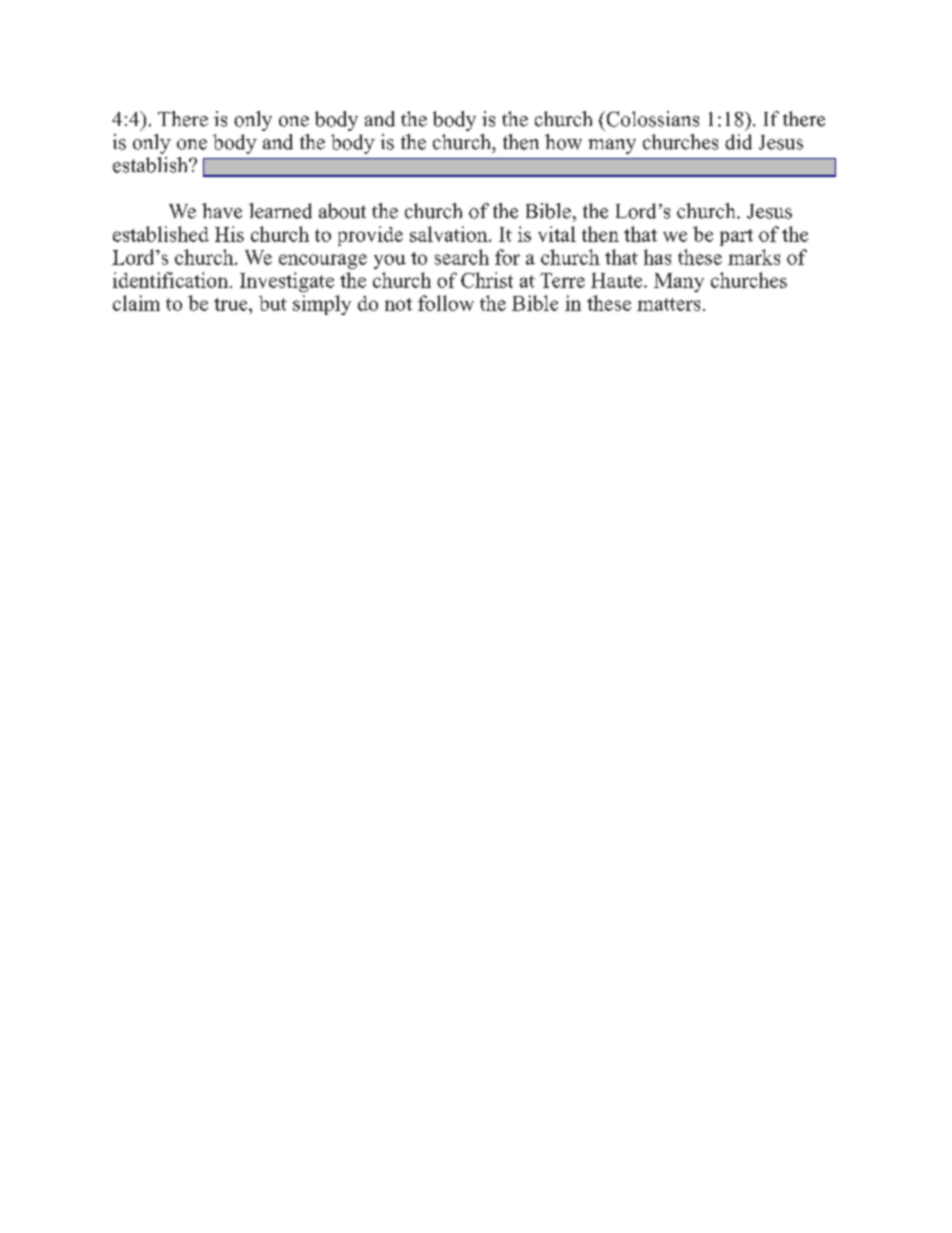 This image has height=1233, width=952. What do you see at coordinates (222, 211) in the image?
I see `have` at bounding box center [222, 211].
